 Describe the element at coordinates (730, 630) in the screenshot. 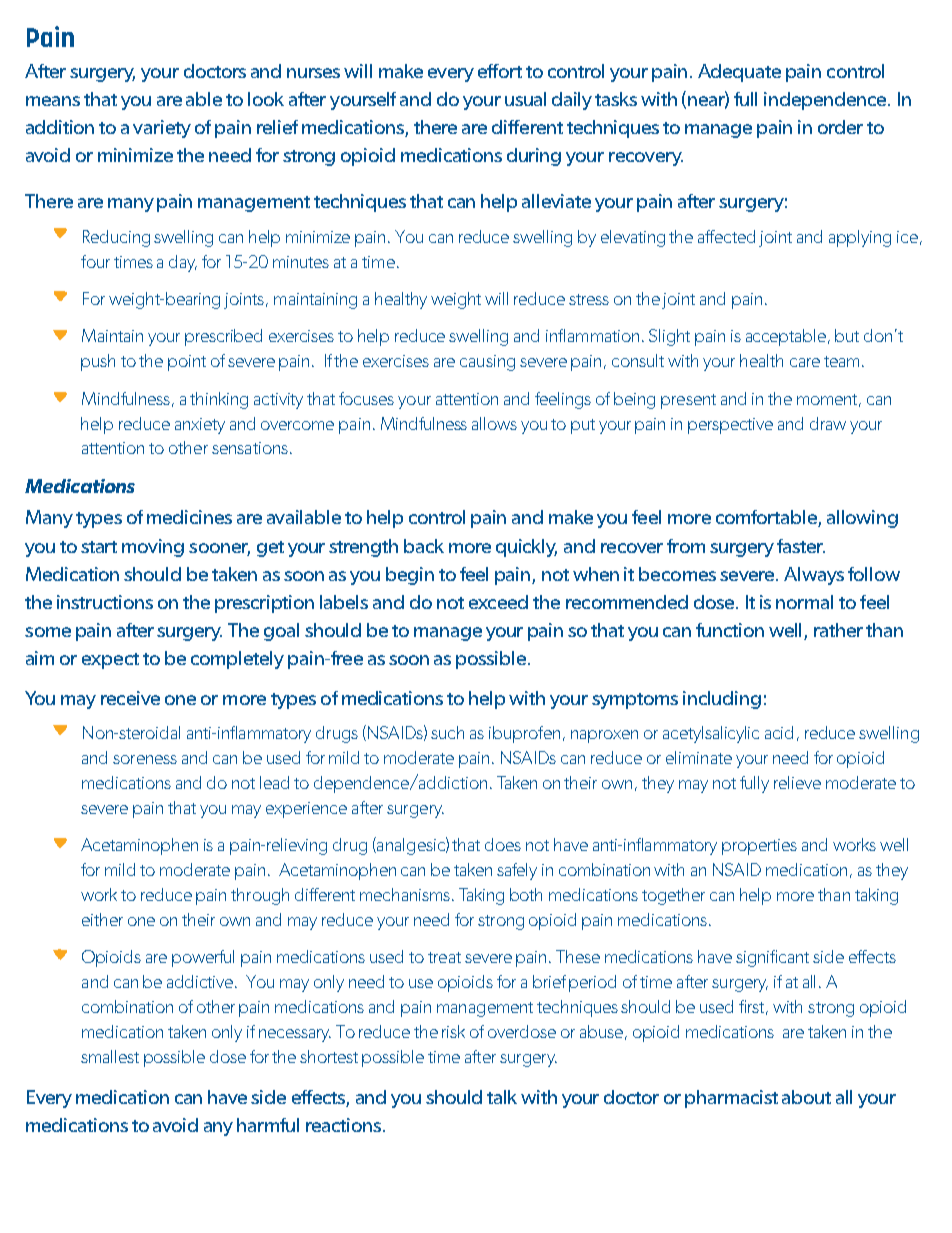

I see `function` at that location.
